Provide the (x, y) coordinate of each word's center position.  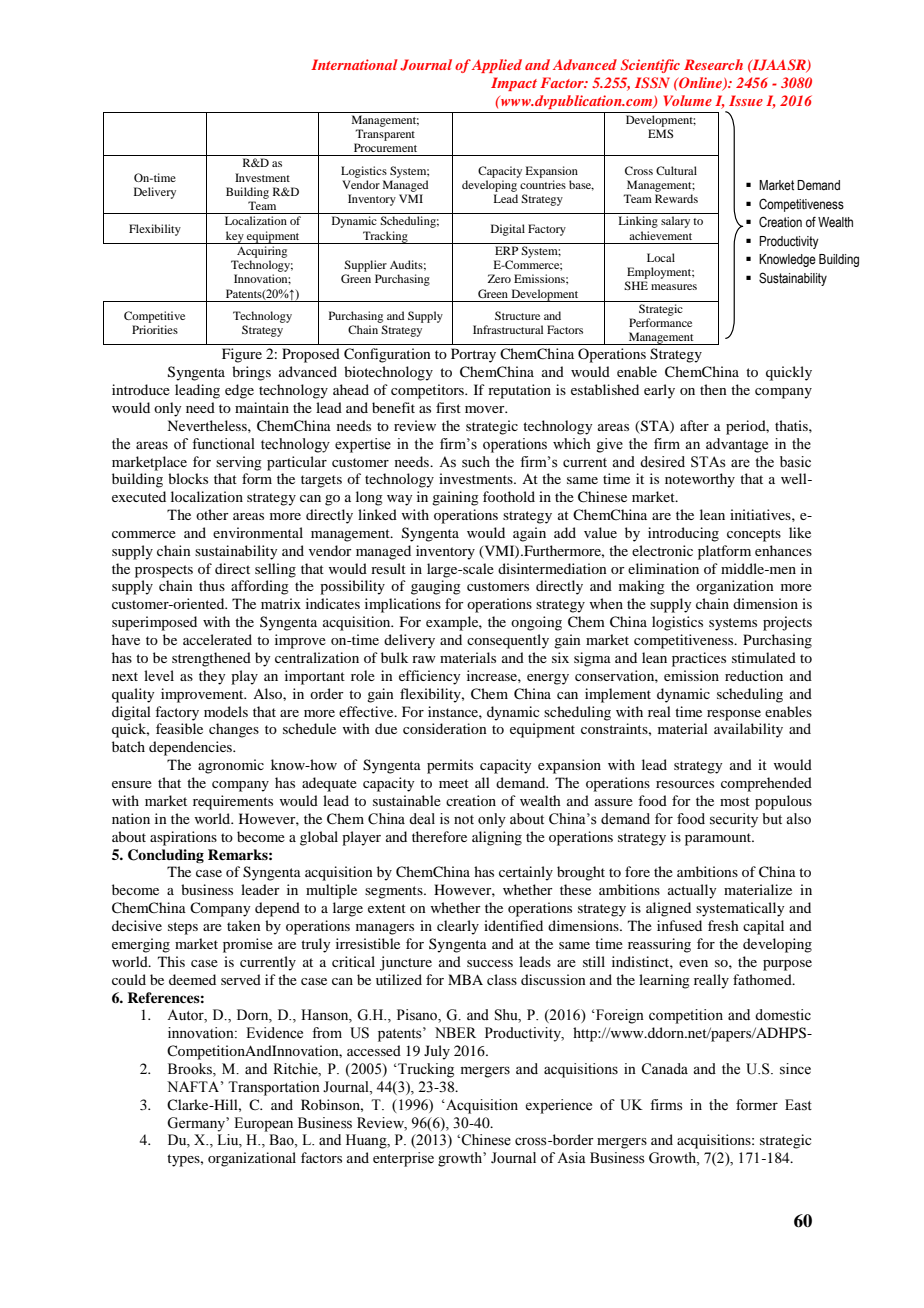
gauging (436, 587)
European (263, 1124)
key (235, 237)
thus (212, 585)
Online (700, 84)
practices (699, 659)
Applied (497, 66)
